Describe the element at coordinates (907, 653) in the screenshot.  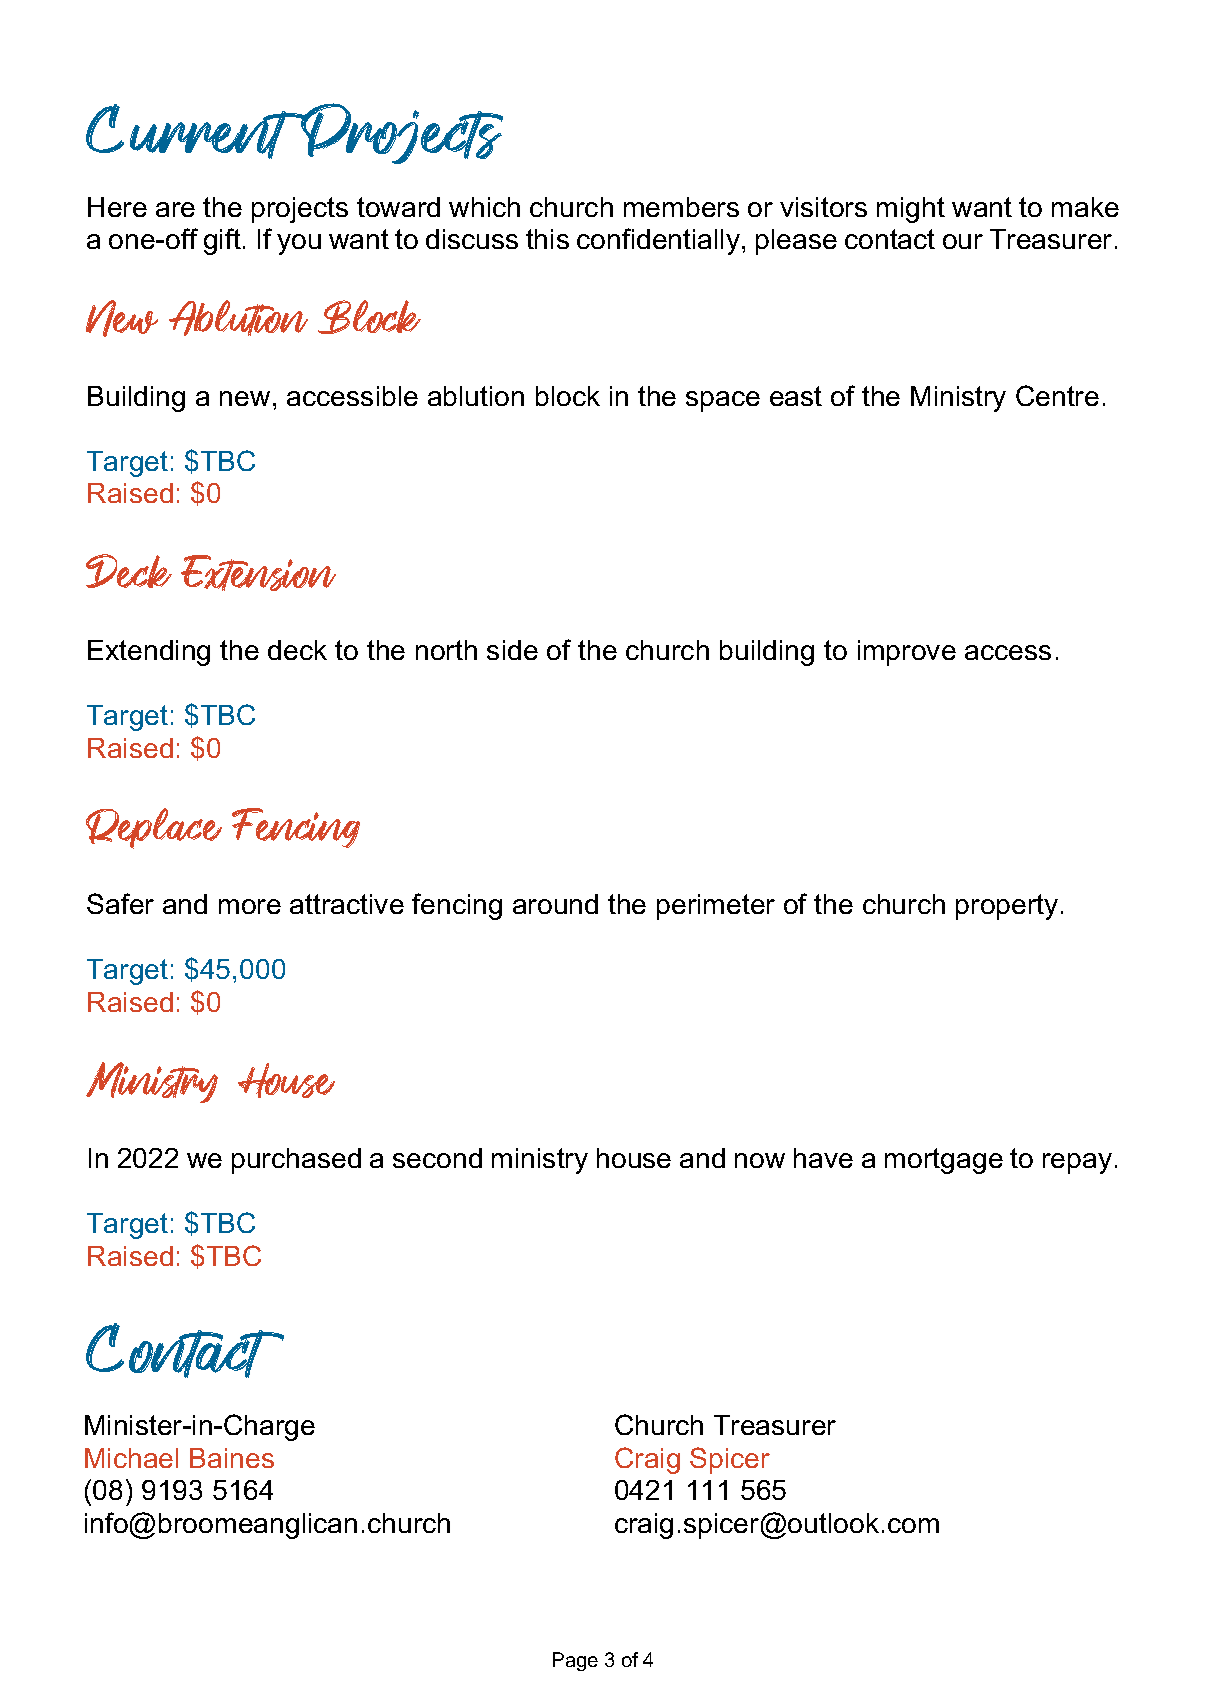
I see `improve` at that location.
